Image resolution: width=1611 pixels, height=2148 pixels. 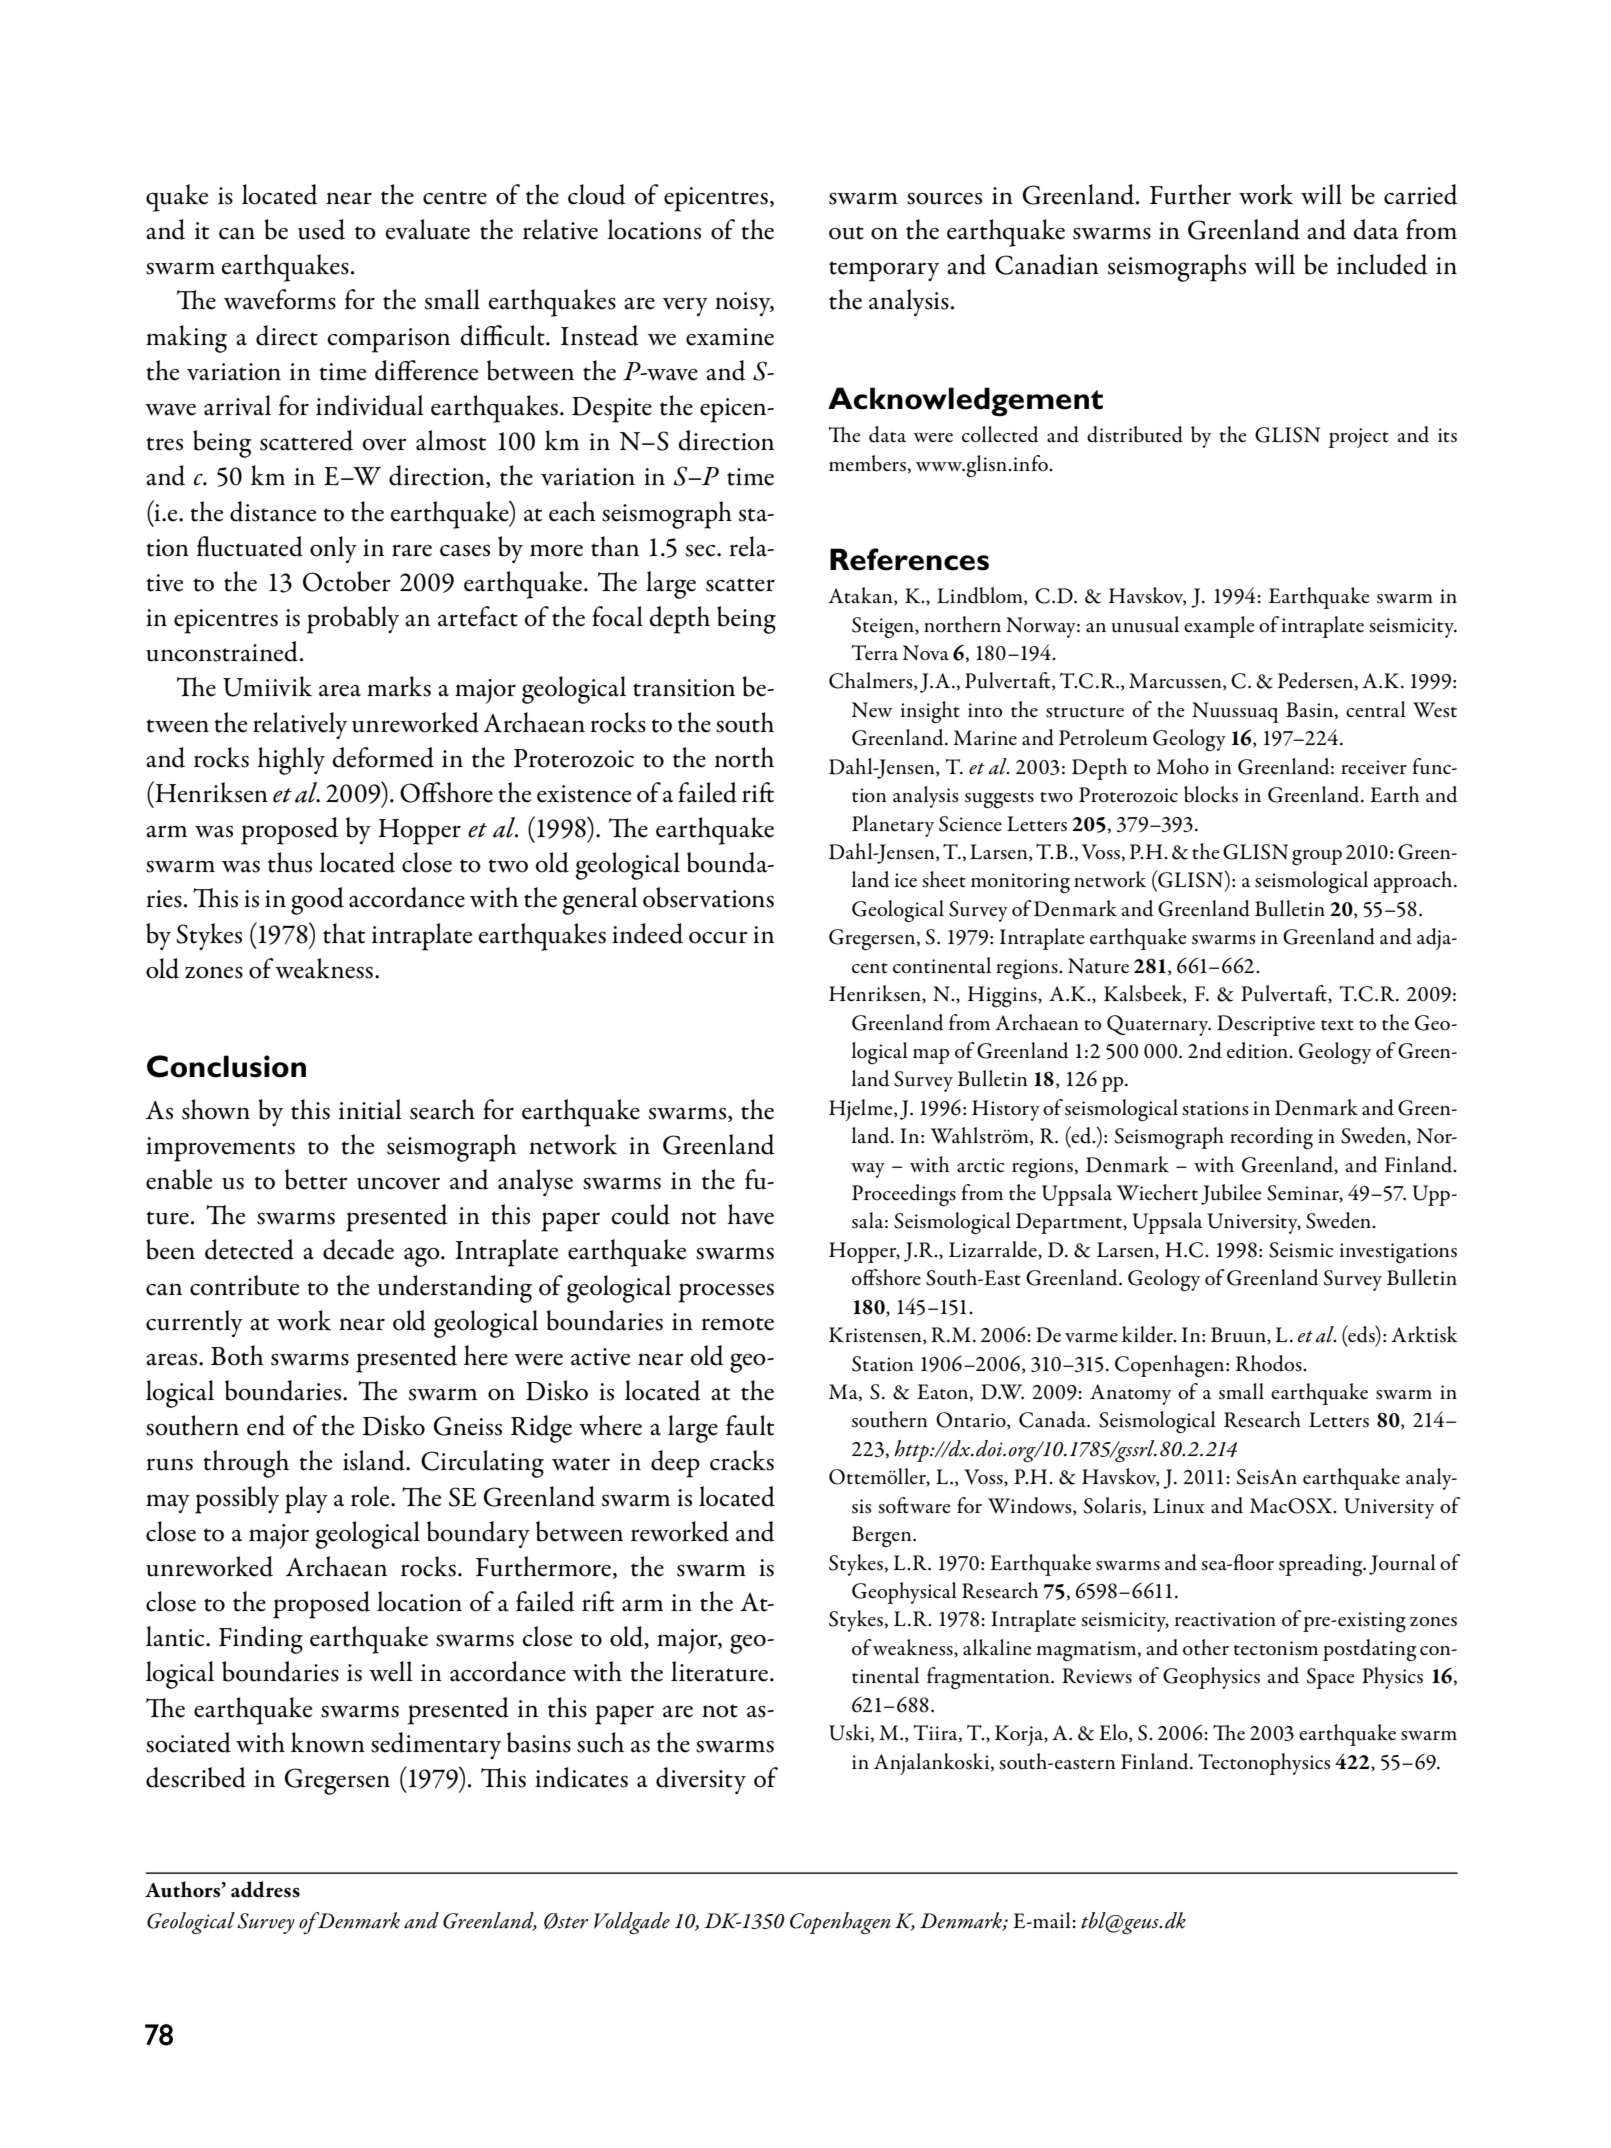 What do you see at coordinates (884, 271) in the page?
I see `temporary` at bounding box center [884, 271].
